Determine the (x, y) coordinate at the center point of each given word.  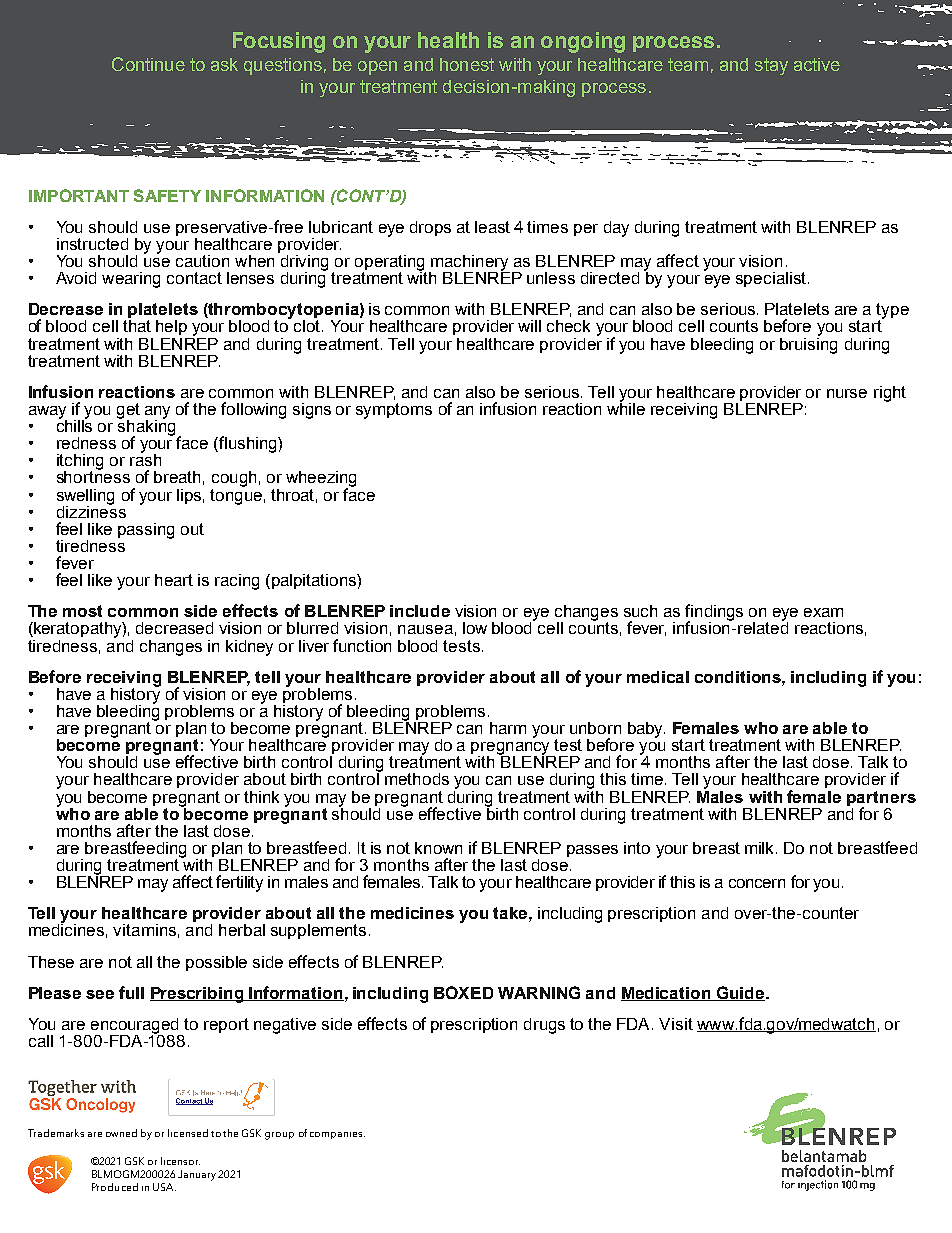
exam (823, 612)
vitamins (144, 930)
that (137, 326)
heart (174, 580)
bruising (808, 344)
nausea (425, 629)
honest (467, 64)
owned (121, 1133)
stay (771, 66)
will (529, 326)
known (438, 848)
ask (224, 64)
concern (757, 883)
